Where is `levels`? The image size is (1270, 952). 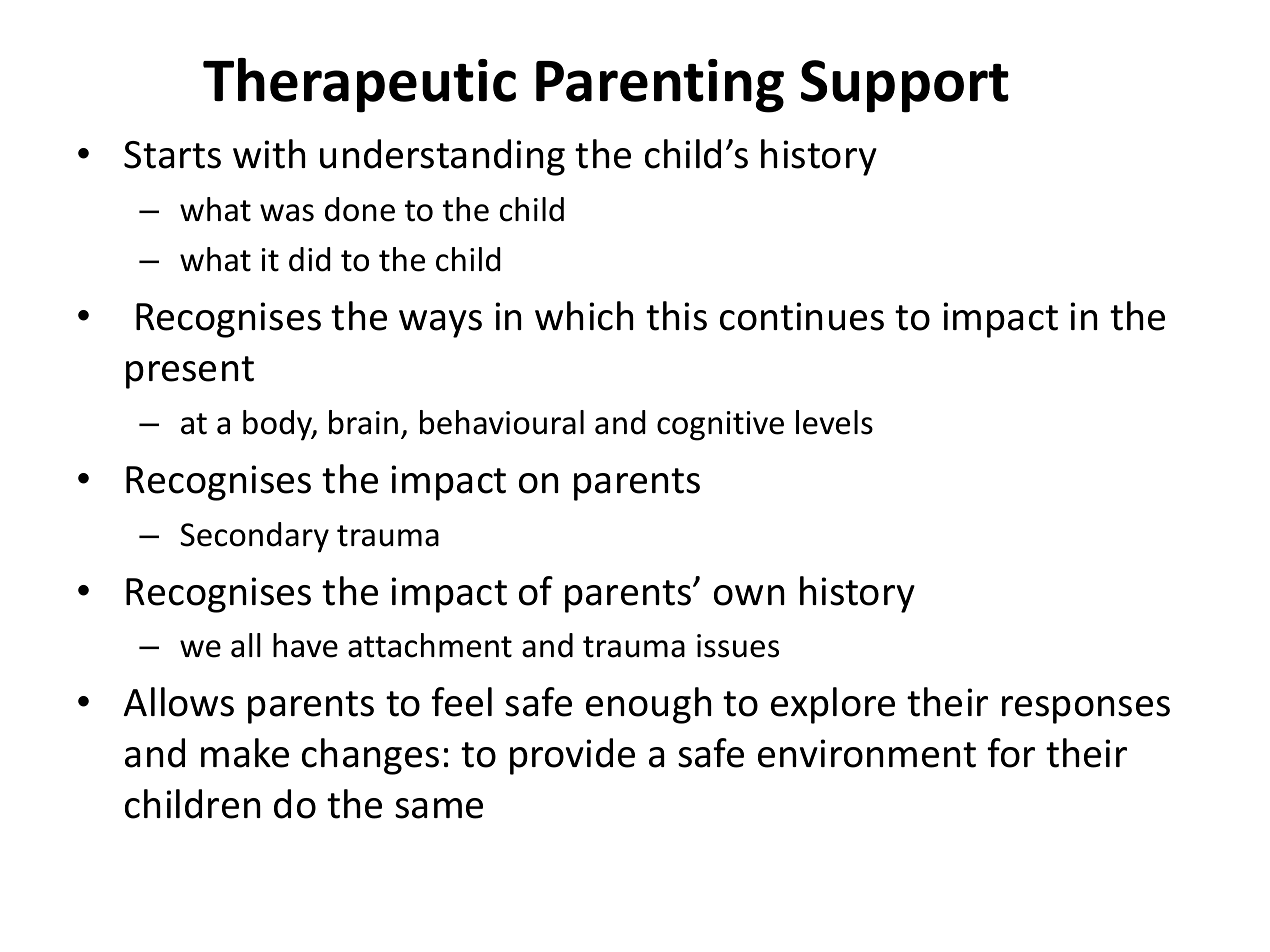
levels is located at coordinates (834, 422).
